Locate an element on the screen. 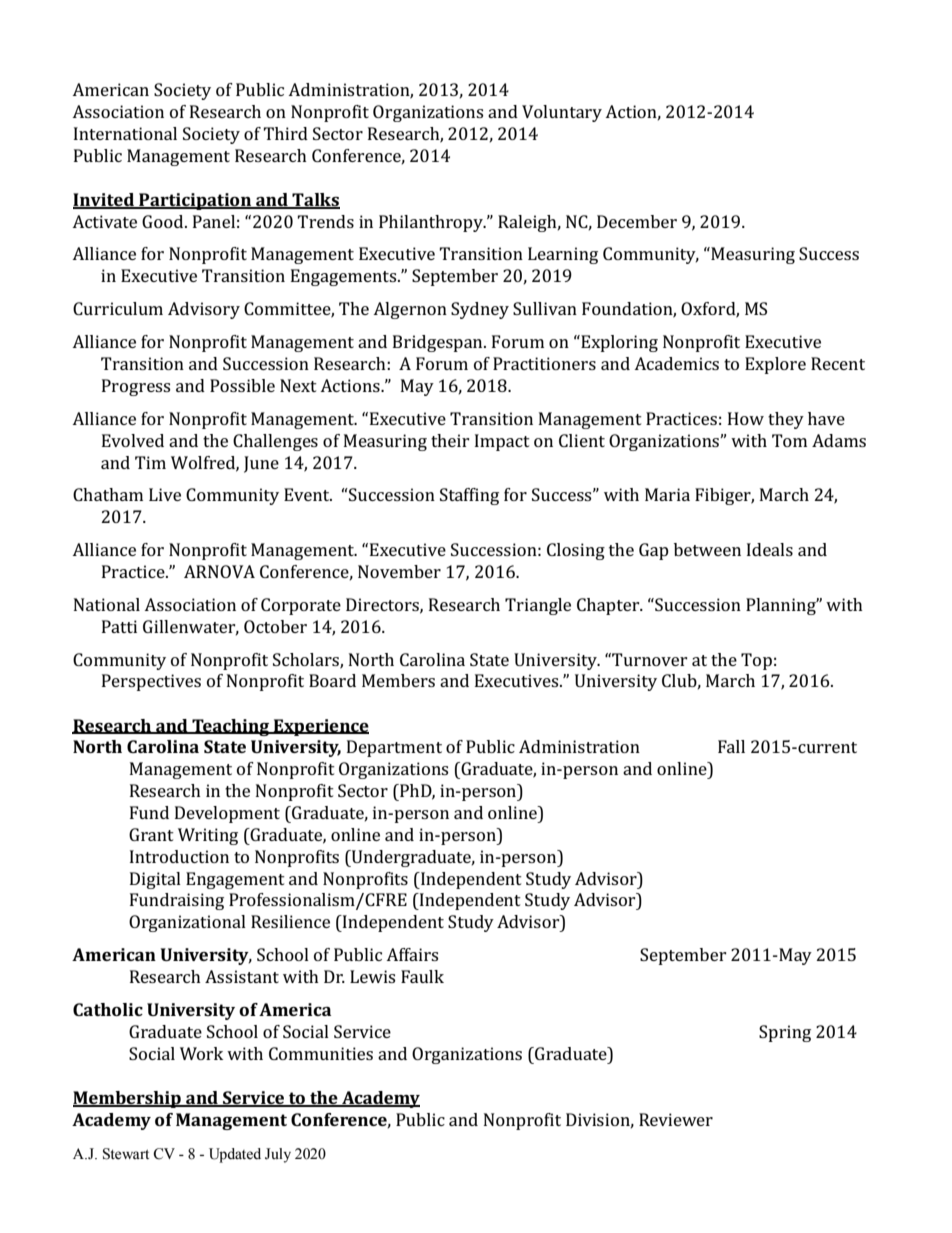 This screenshot has width=952, height=1233. Communities is located at coordinates (321, 1053).
